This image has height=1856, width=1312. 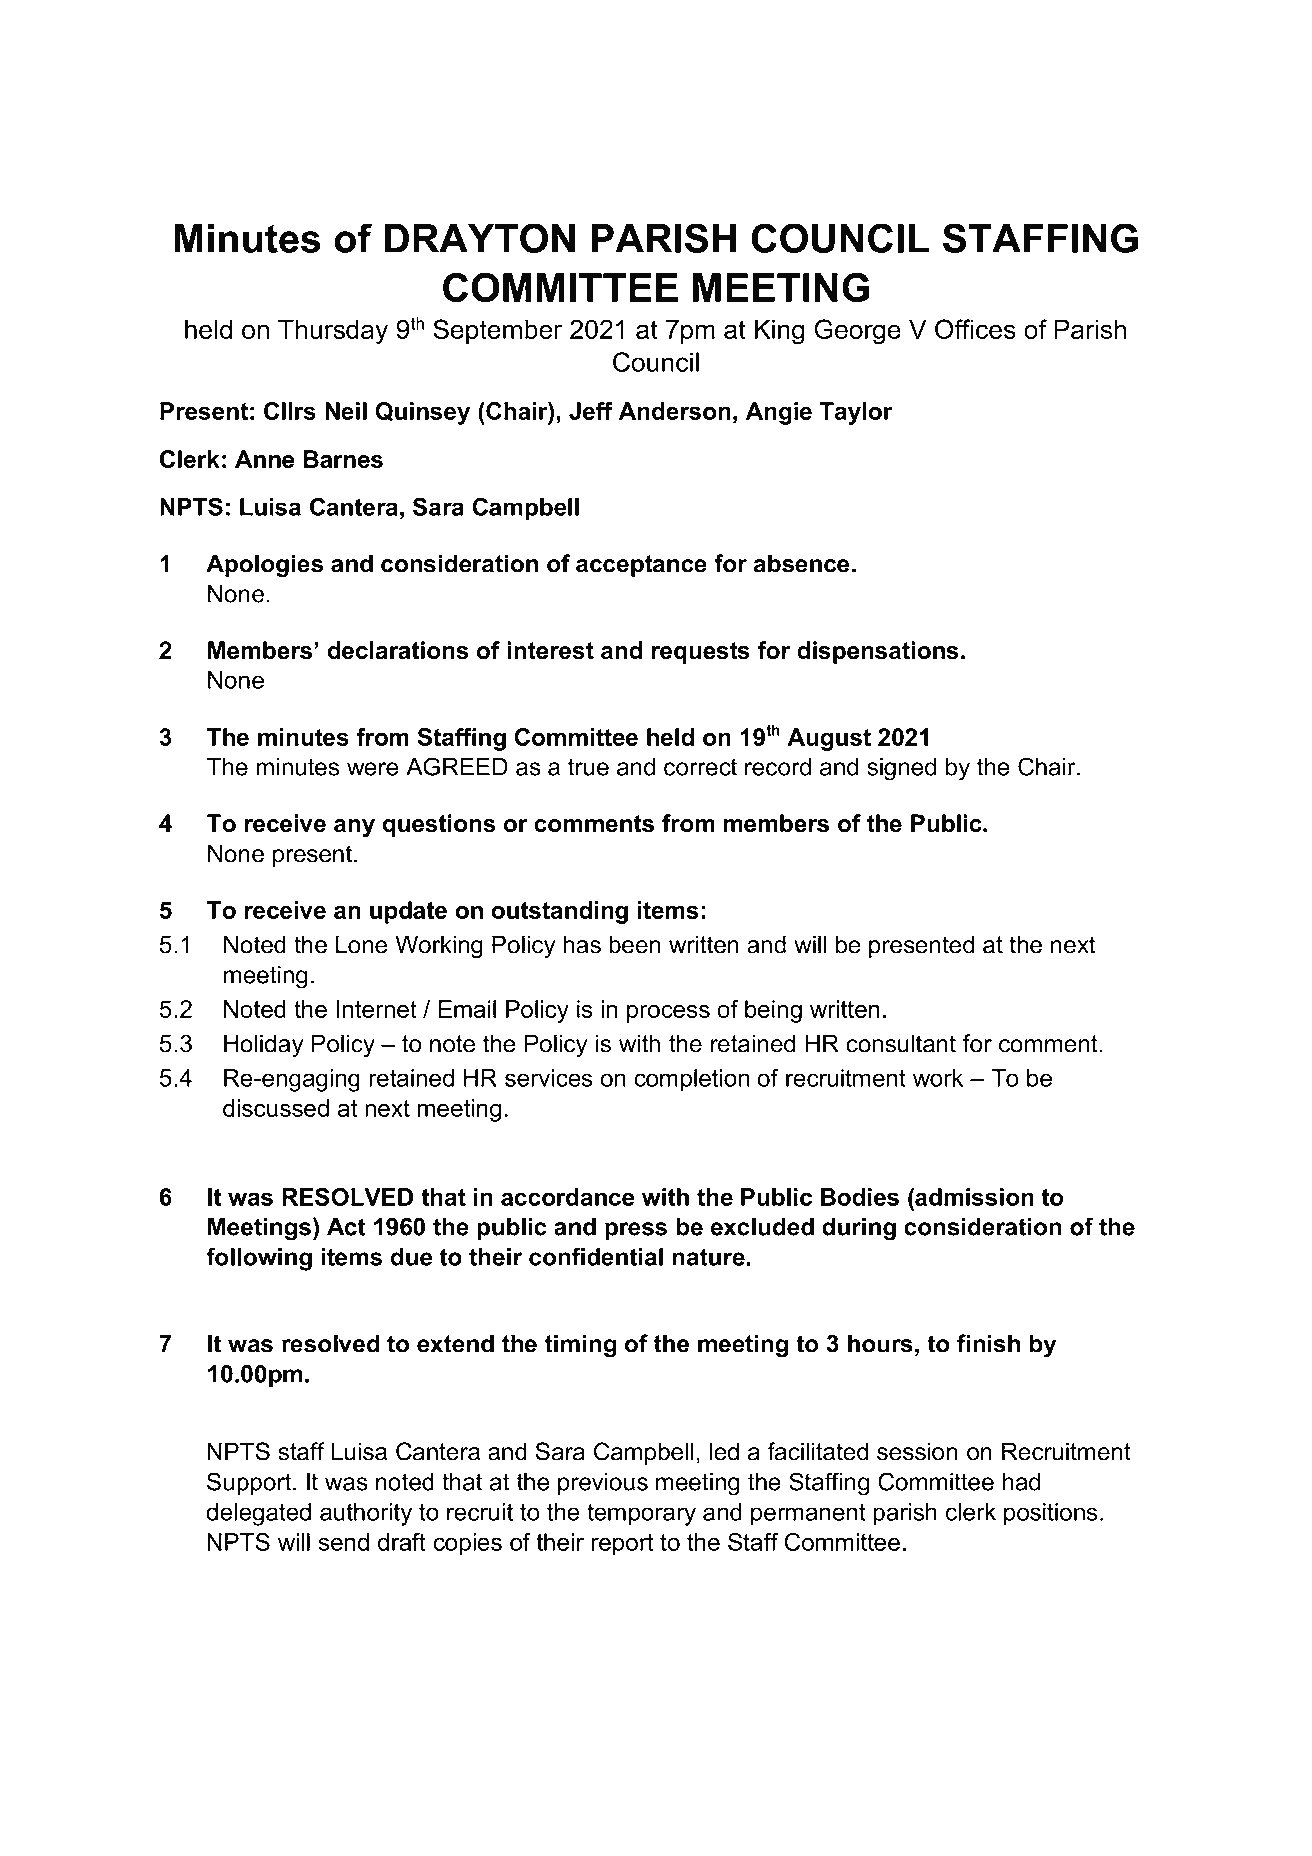 I want to click on been, so click(x=634, y=944).
